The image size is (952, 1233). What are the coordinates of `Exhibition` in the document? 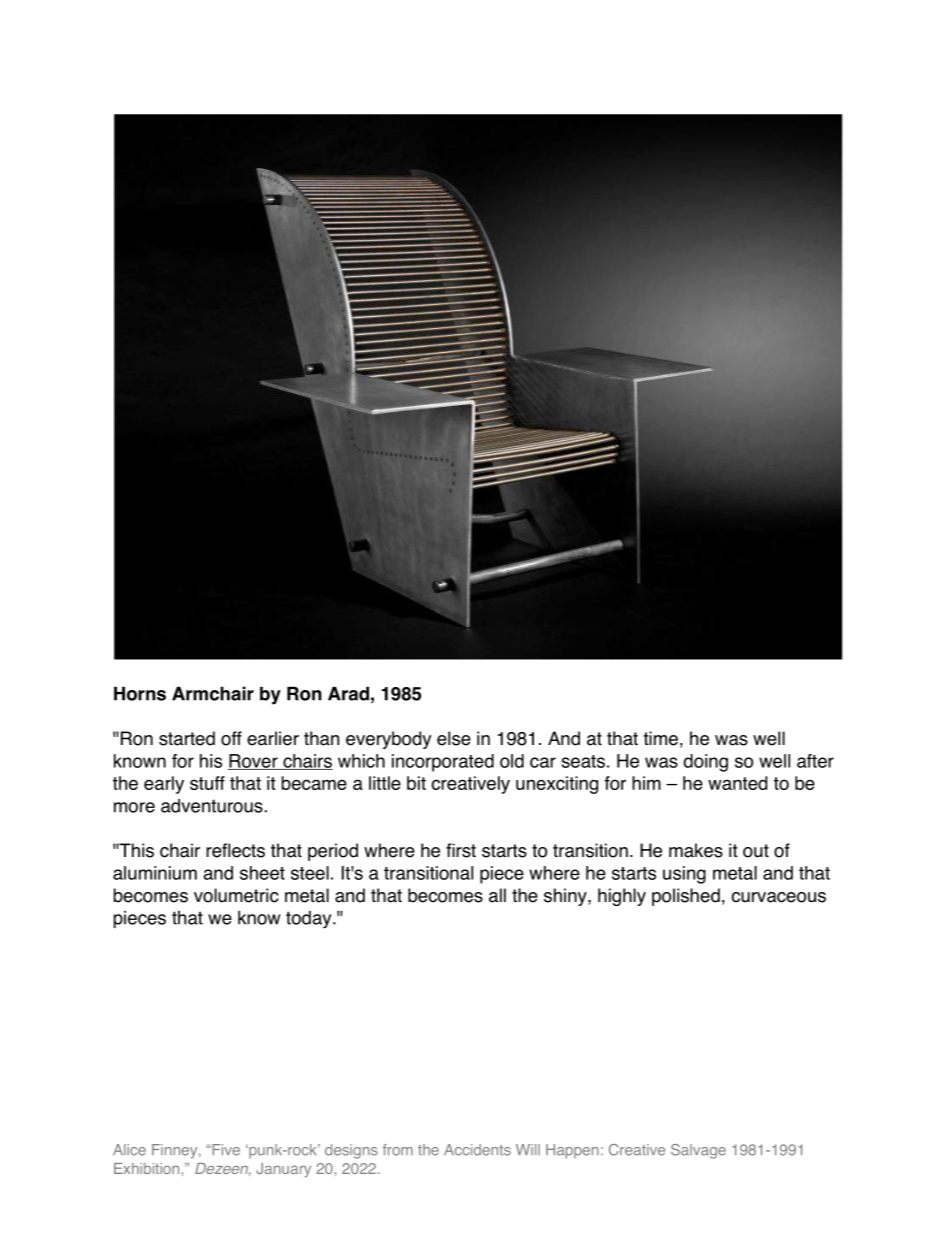 It's located at (148, 1168).
